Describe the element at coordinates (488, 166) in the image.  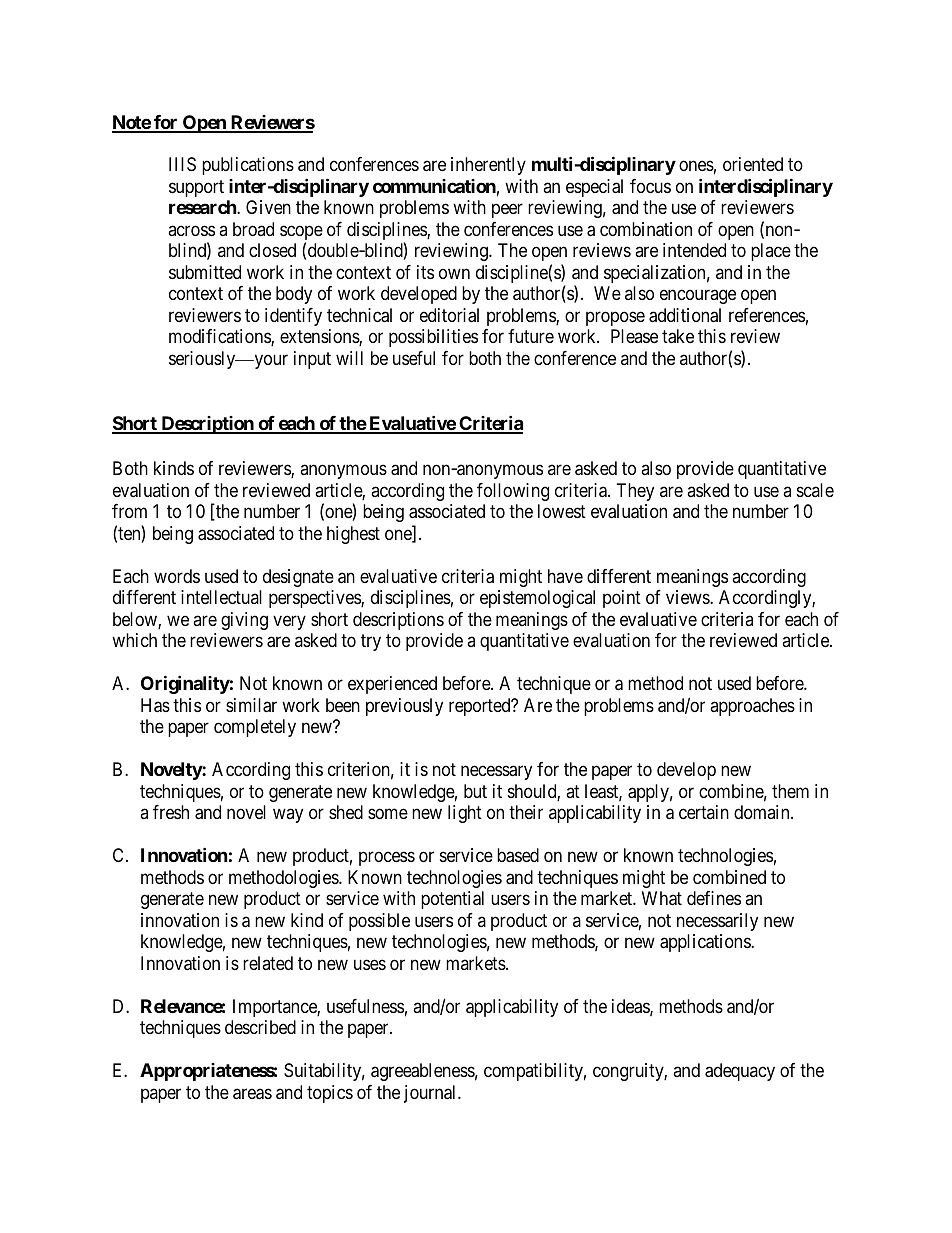
I see `inherently` at that location.
